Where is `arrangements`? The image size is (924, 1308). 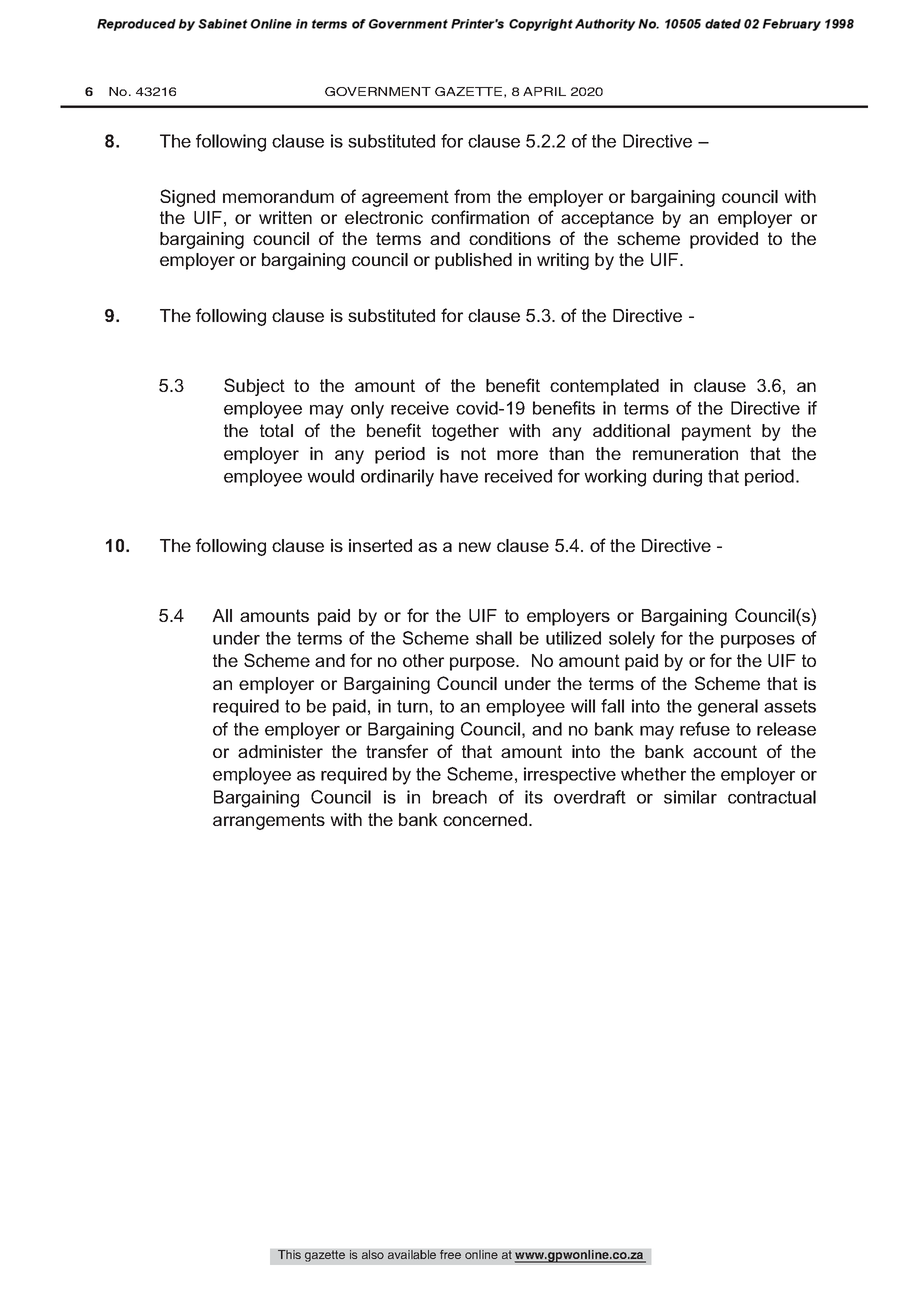 arrangements is located at coordinates (269, 821).
